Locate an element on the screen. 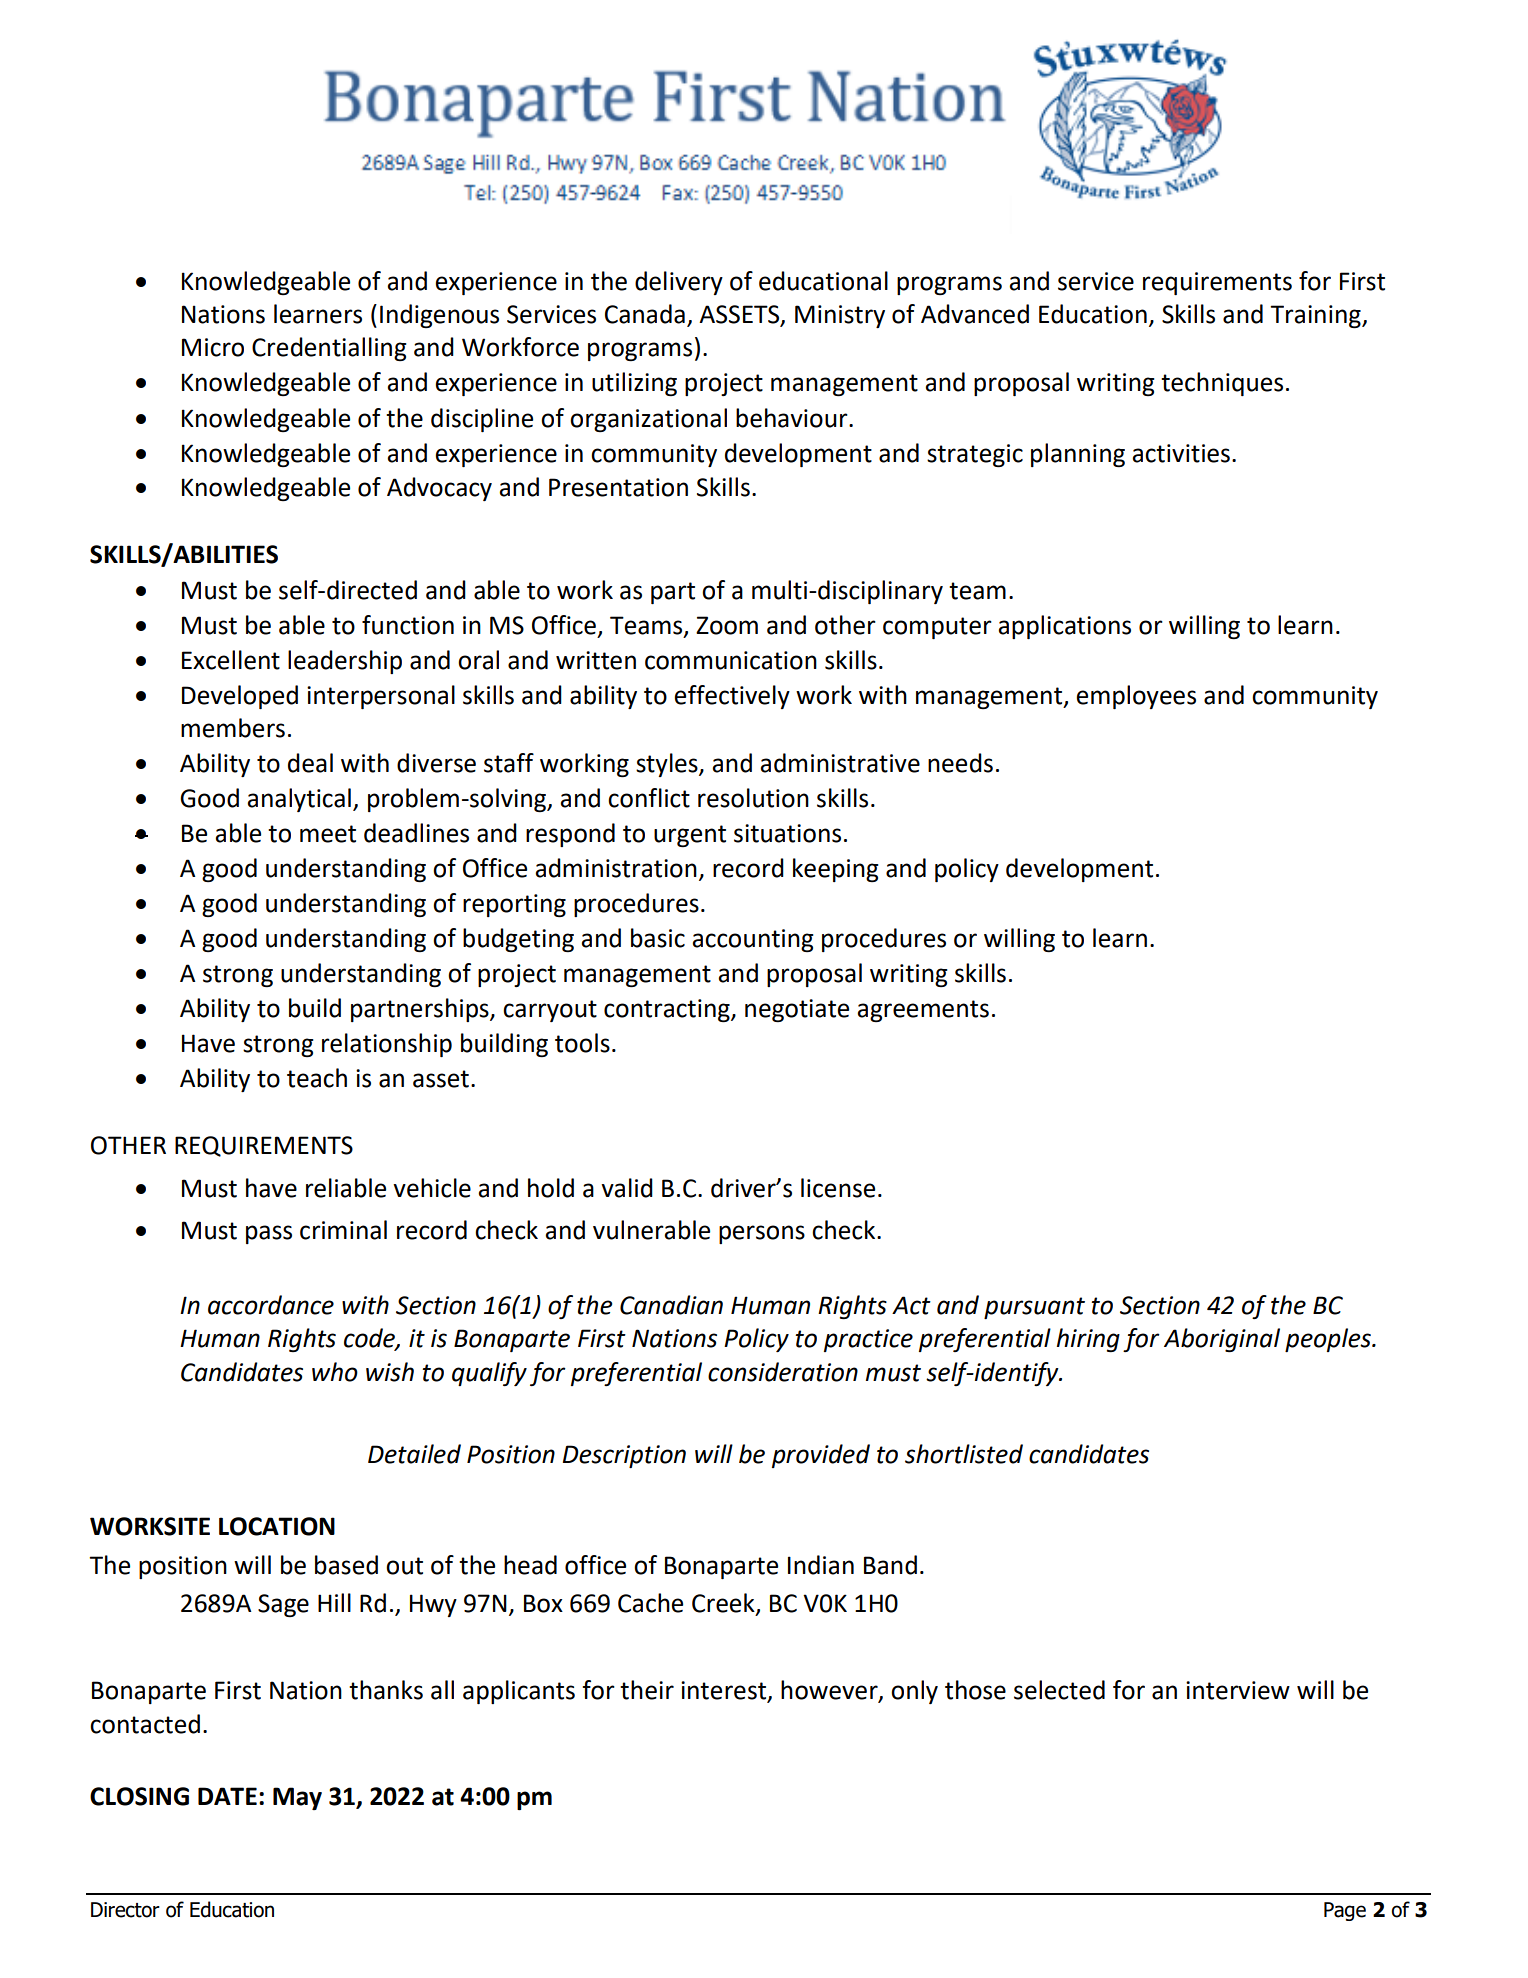  interest is located at coordinates (725, 1691).
